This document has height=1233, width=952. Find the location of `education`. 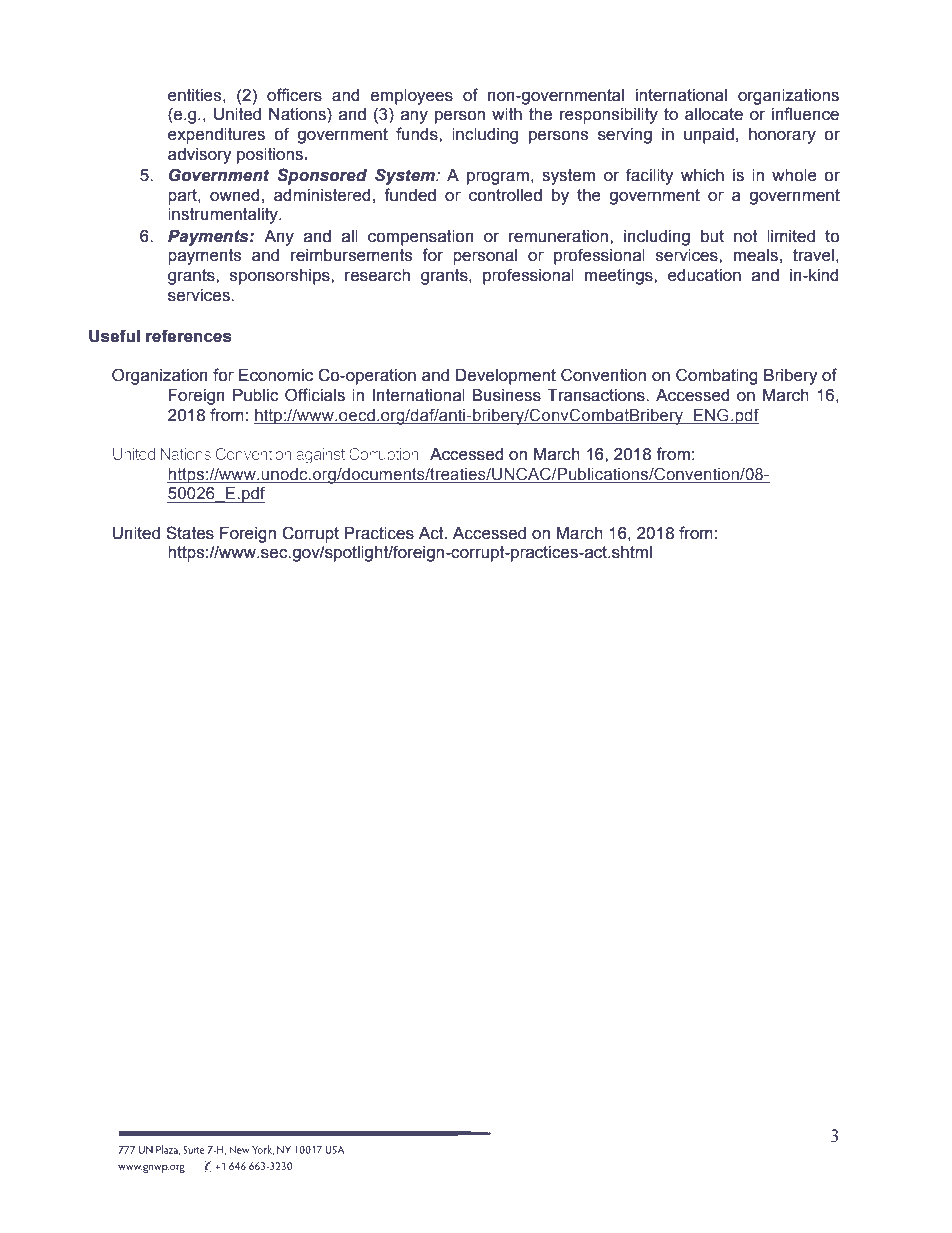

education is located at coordinates (704, 275).
